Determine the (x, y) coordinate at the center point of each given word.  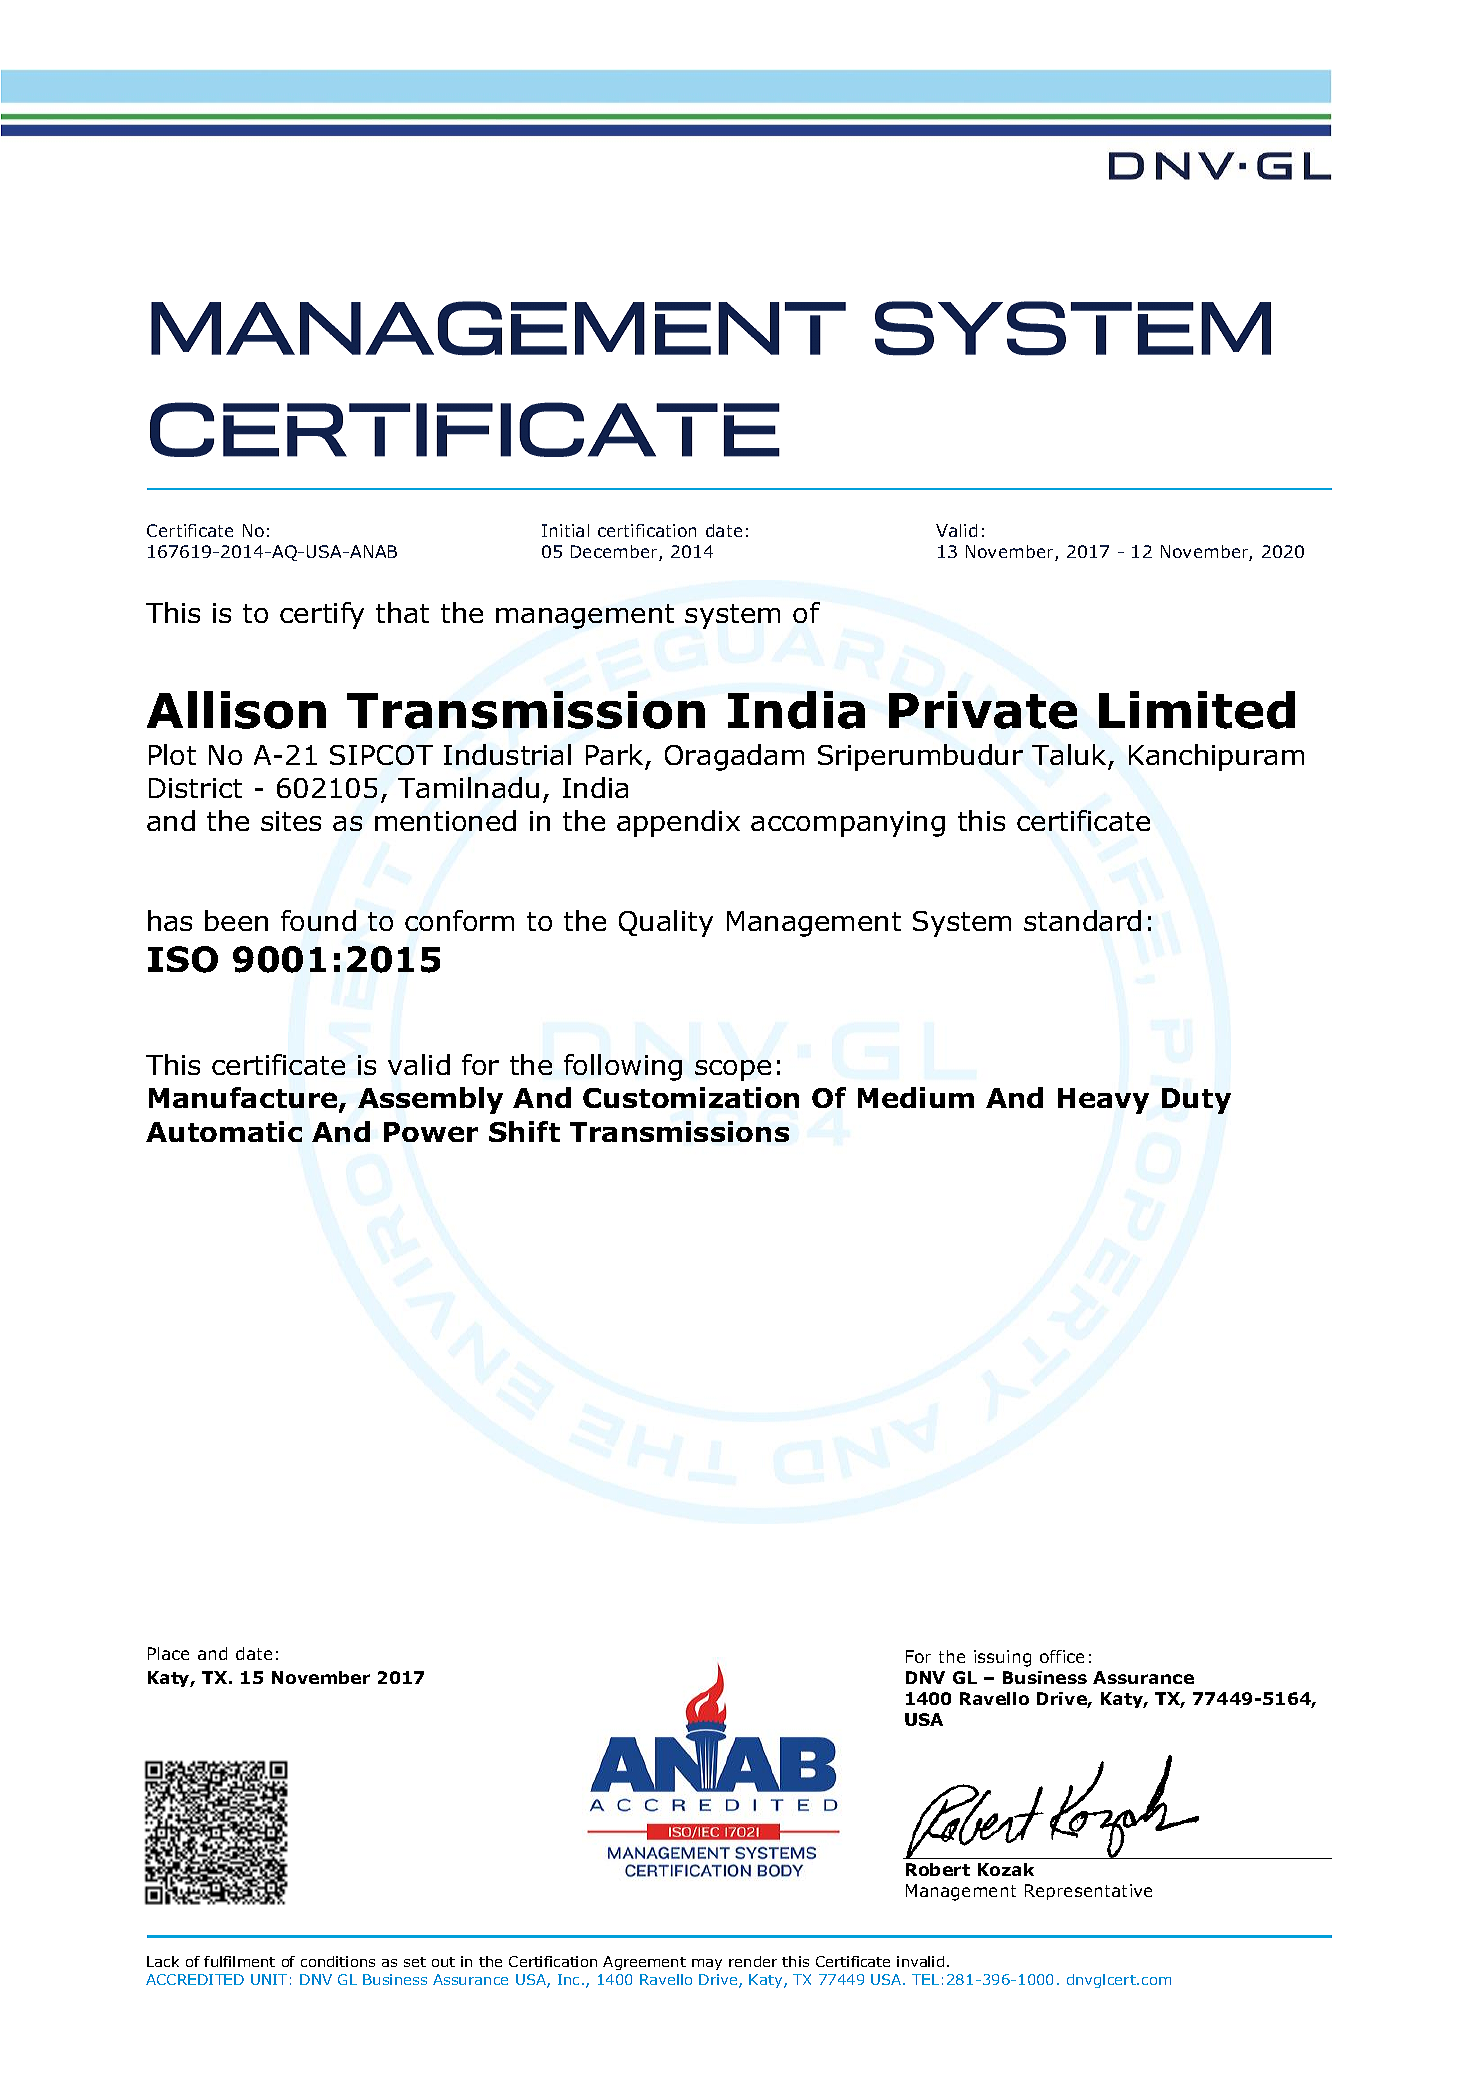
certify (322, 615)
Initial (565, 530)
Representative (1088, 1892)
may (707, 1964)
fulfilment (239, 1961)
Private (983, 710)
